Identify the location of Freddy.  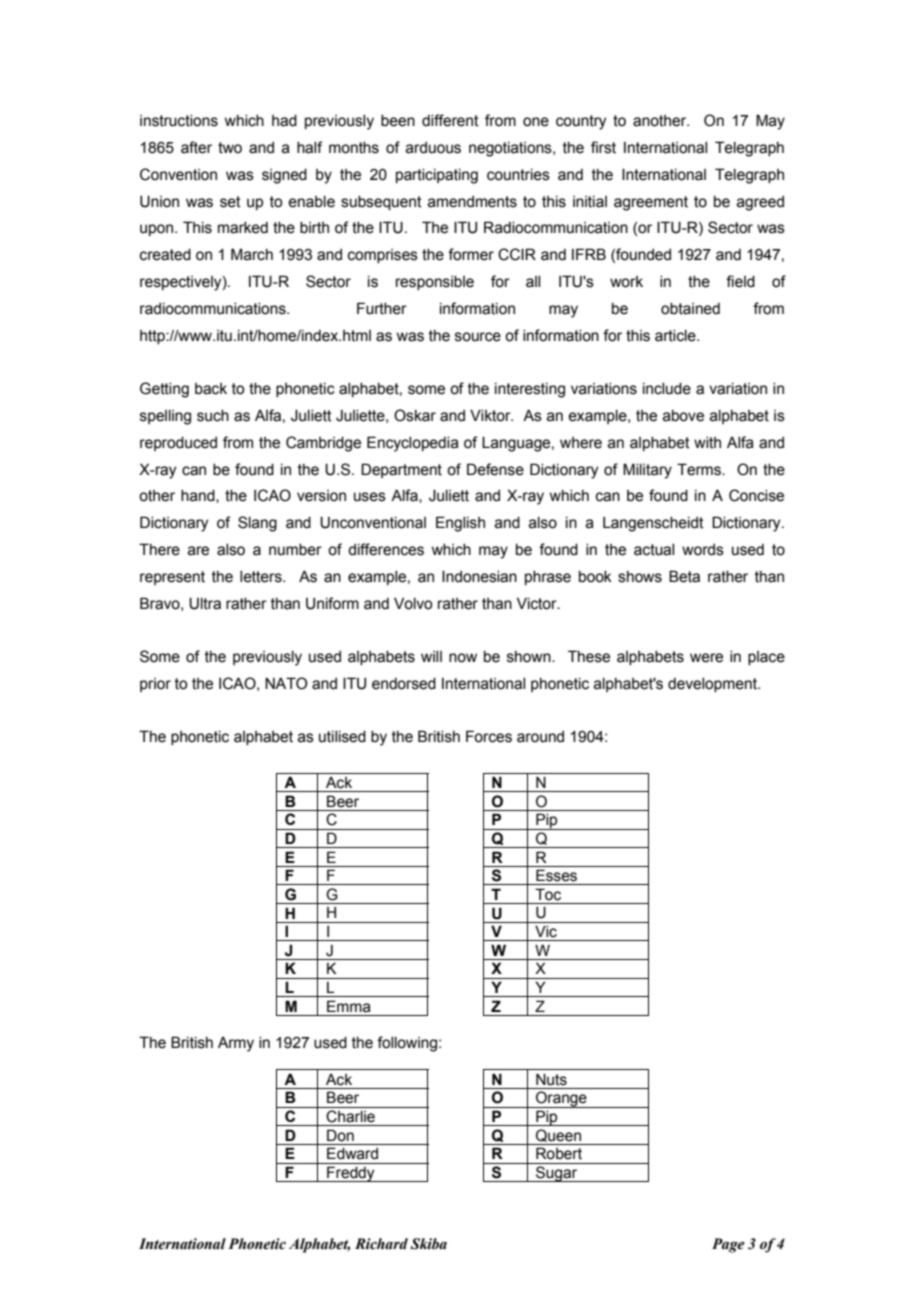
(351, 1174).
